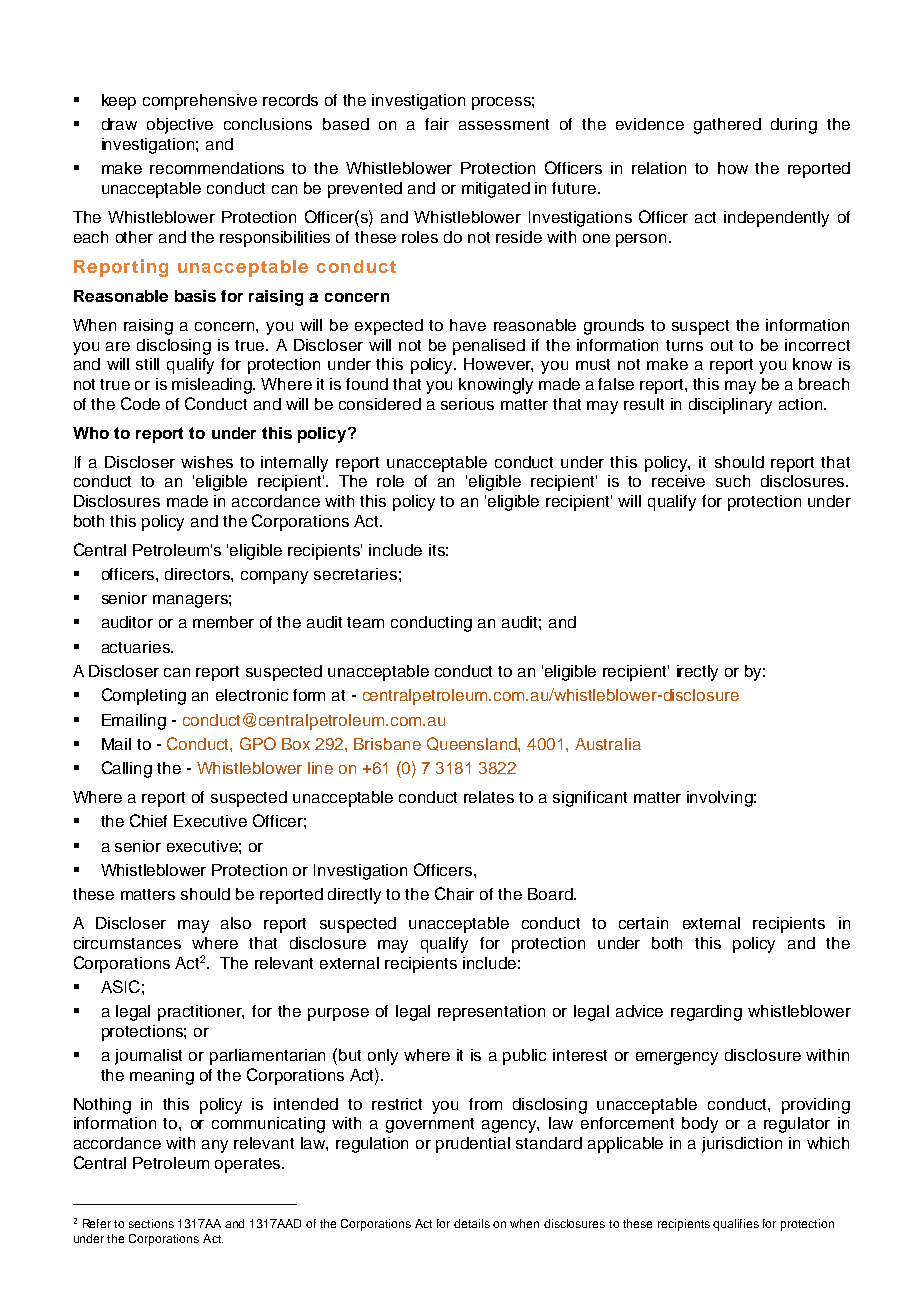 The width and height of the screenshot is (924, 1308). What do you see at coordinates (736, 1225) in the screenshot?
I see `qualifies` at bounding box center [736, 1225].
